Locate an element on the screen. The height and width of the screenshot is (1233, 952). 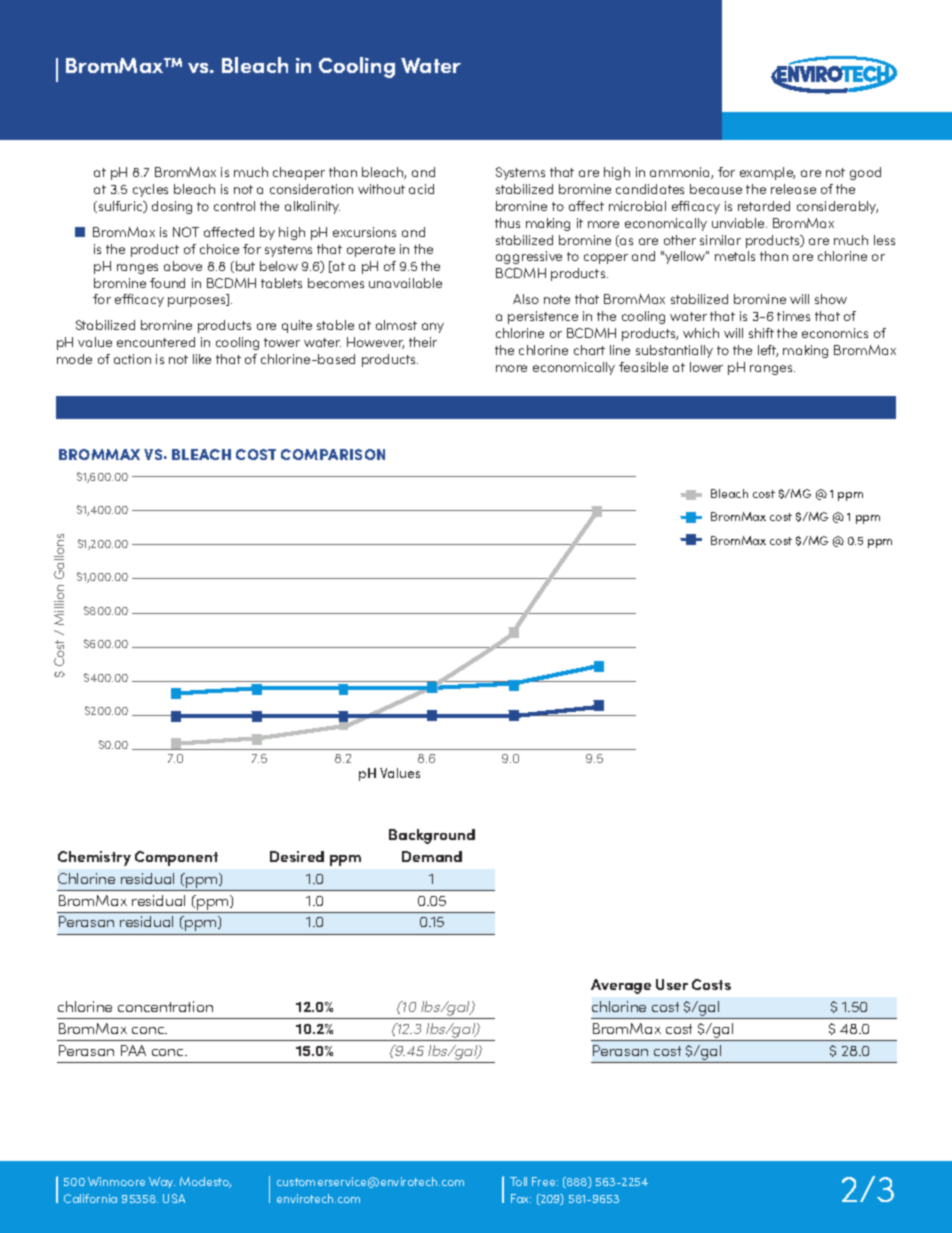
Fax is located at coordinates (521, 1198).
